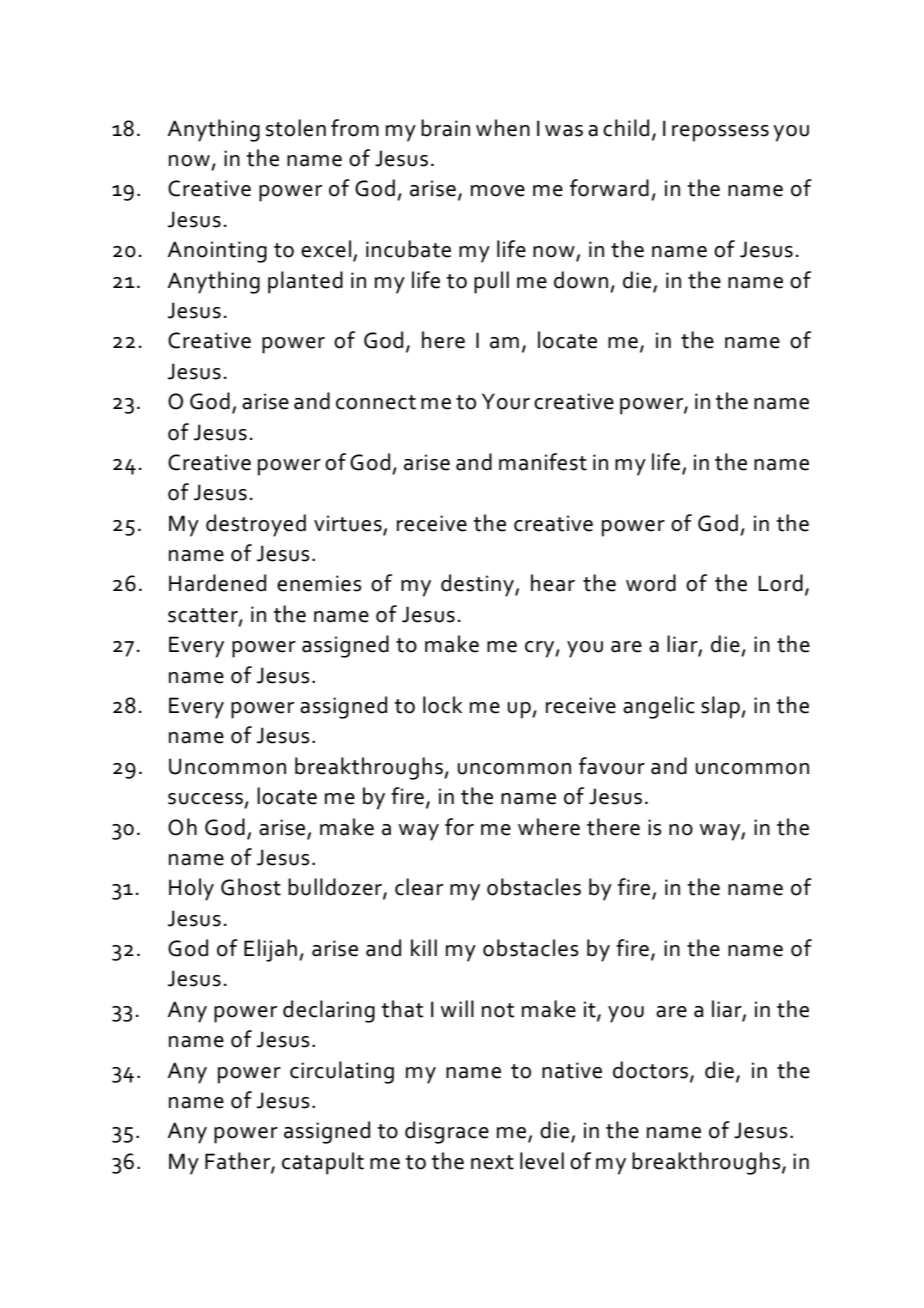 This document has width=924, height=1308. Describe the element at coordinates (721, 707) in the document. I see `slap` at that location.
